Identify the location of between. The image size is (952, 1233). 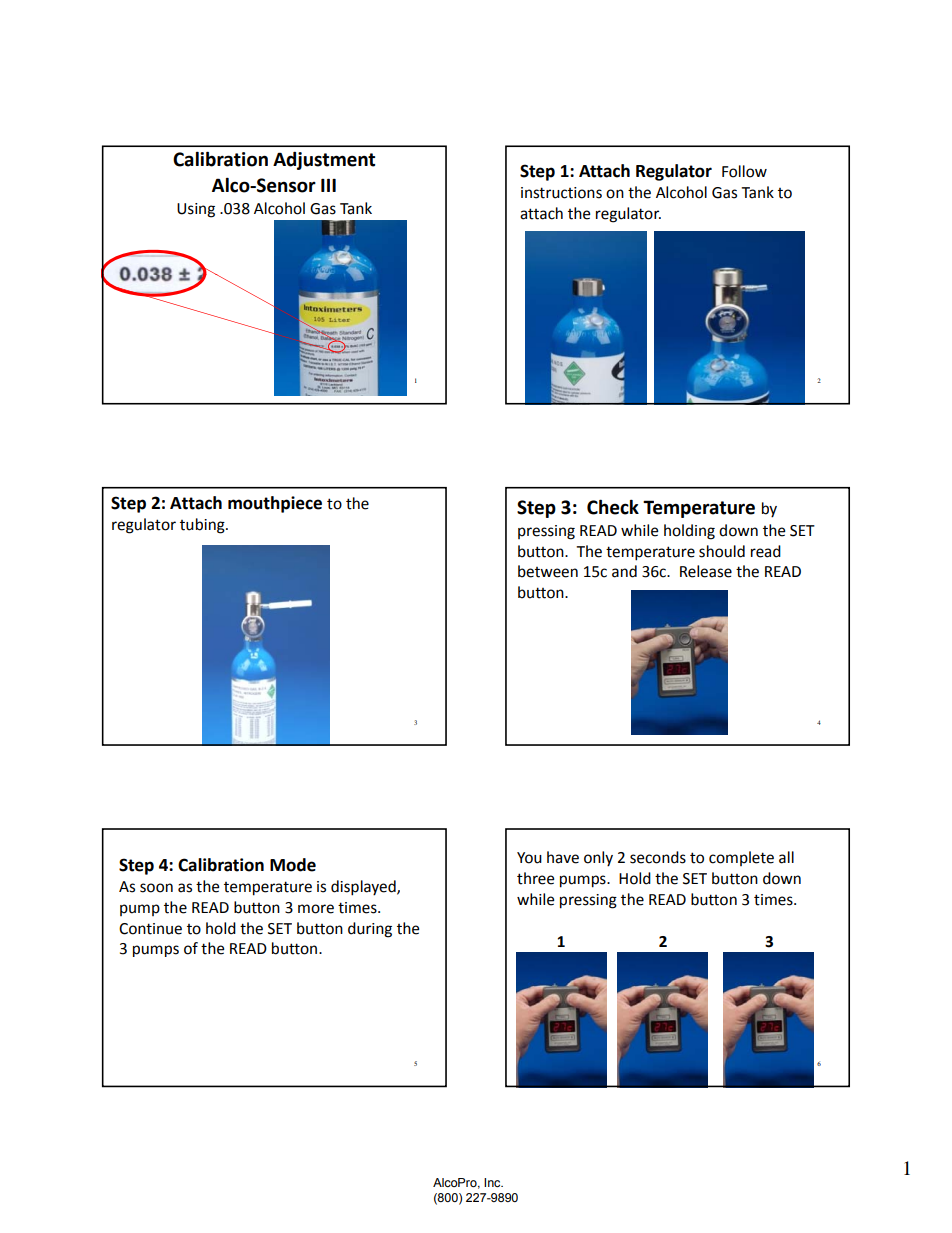
(548, 571).
